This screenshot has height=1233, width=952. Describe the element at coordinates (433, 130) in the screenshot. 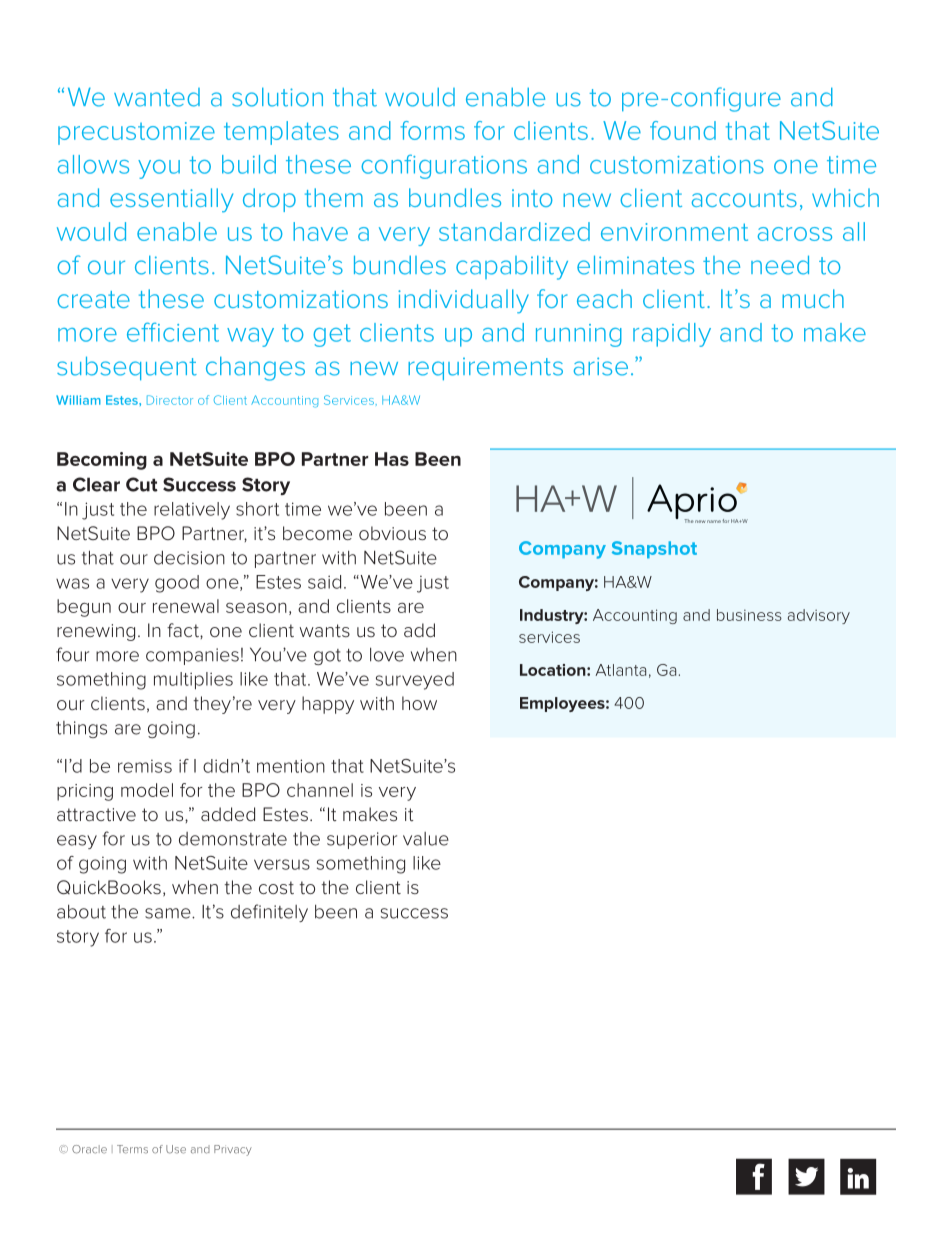

I see `forms` at that location.
